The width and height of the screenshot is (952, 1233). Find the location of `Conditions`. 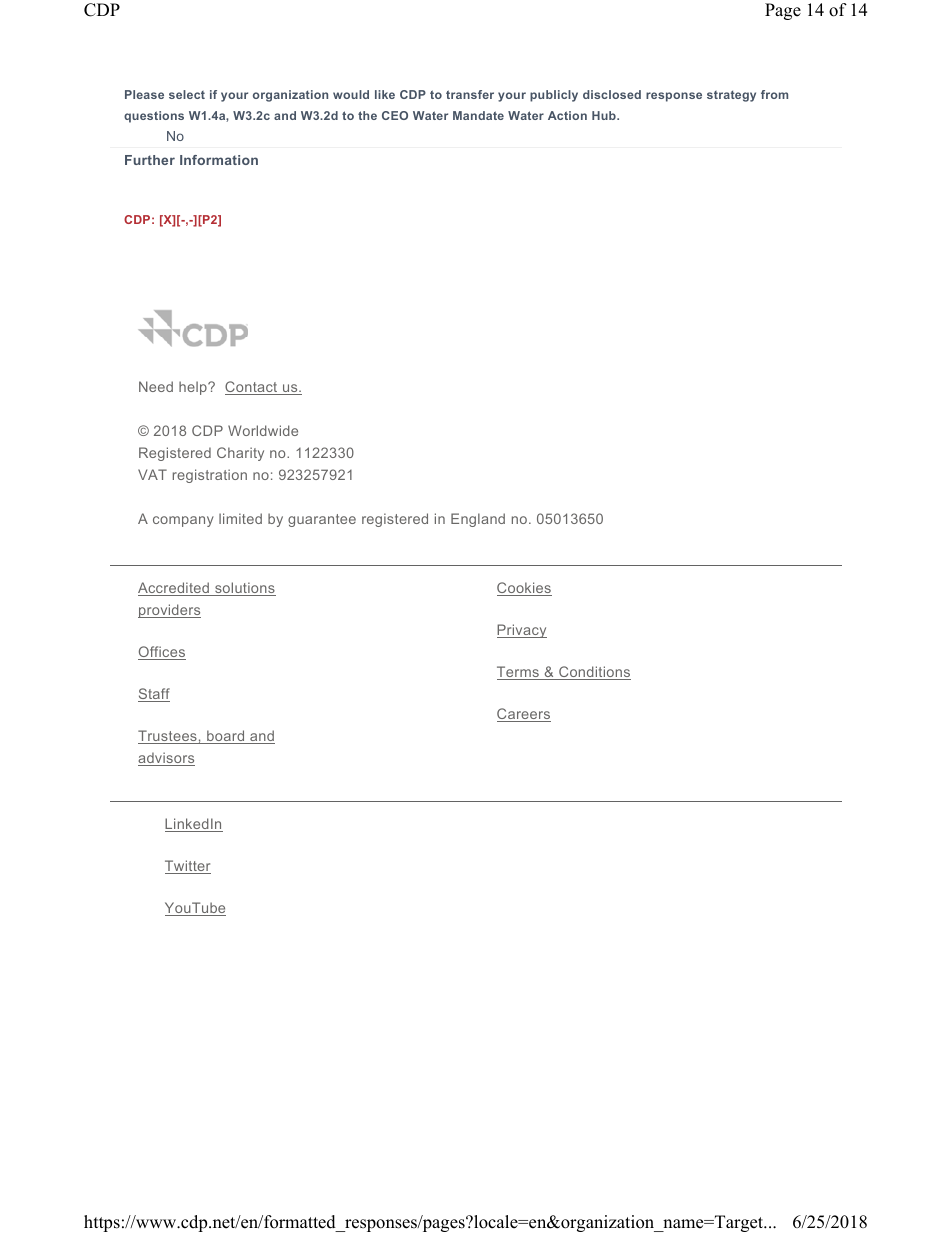

Conditions is located at coordinates (594, 673).
